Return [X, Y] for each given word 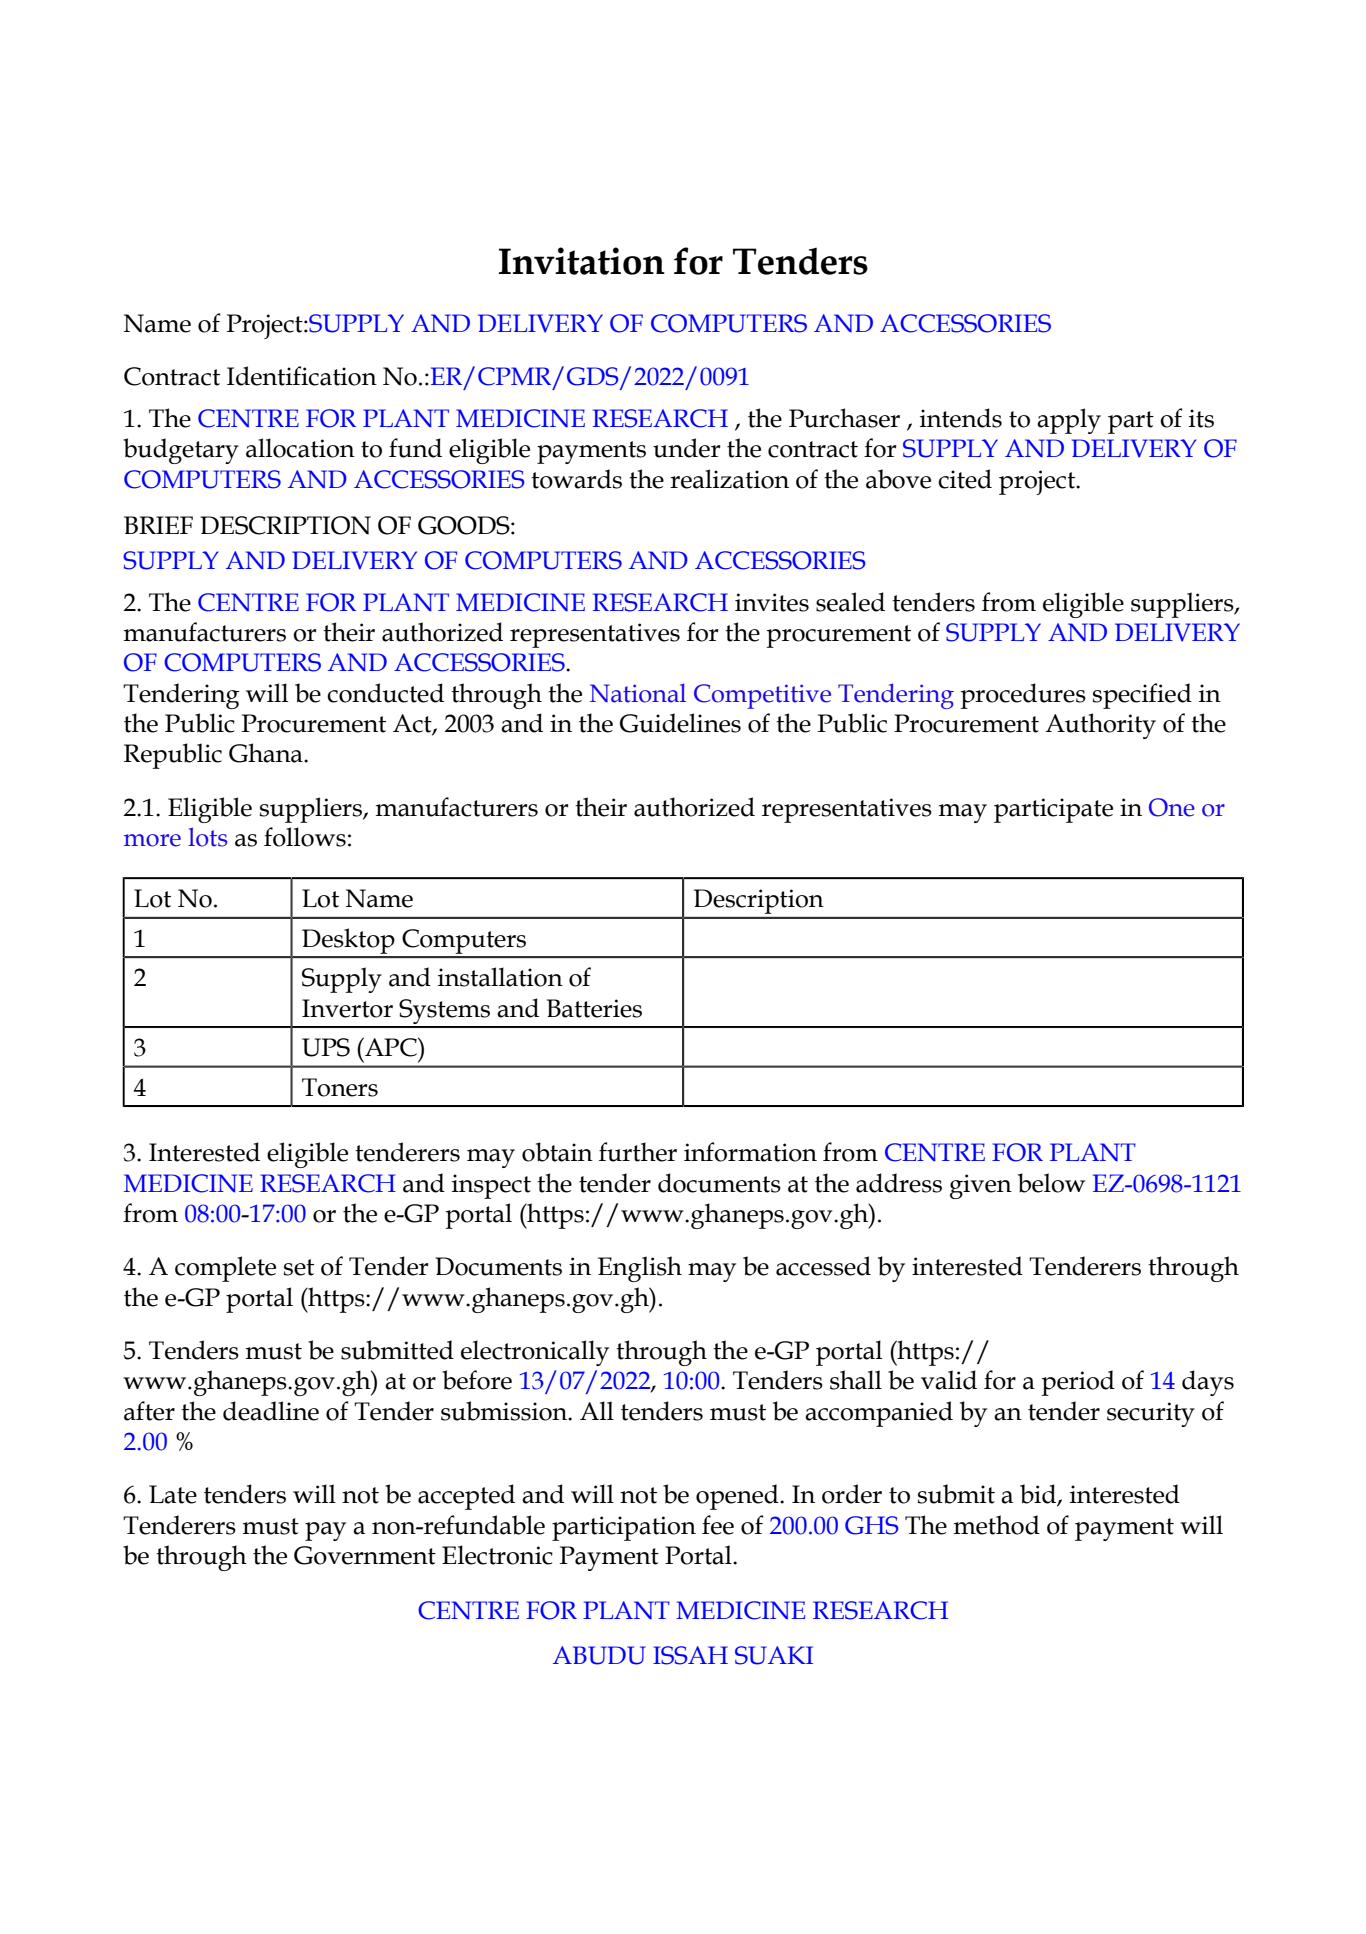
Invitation [582, 261]
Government [365, 1555]
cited [965, 479]
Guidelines [680, 723]
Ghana [267, 753]
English [640, 1269]
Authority [1100, 726]
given [981, 1186]
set [299, 1267]
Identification [302, 376]
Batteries [594, 1008]
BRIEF [158, 525]
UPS [326, 1047]
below [1051, 1183]
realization [729, 479]
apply [1069, 421]
